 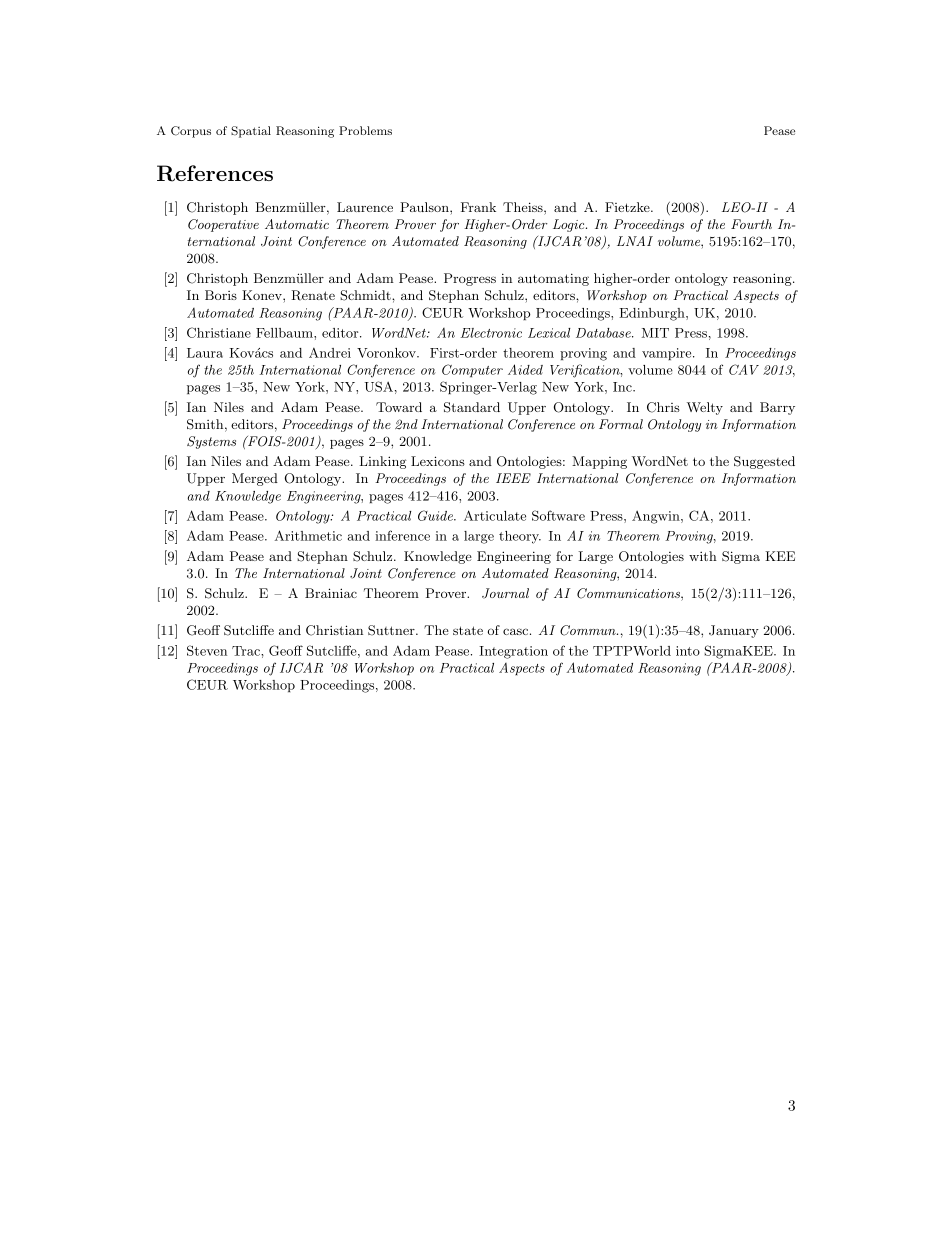 What do you see at coordinates (205, 353) in the page?
I see `Laura` at bounding box center [205, 353].
